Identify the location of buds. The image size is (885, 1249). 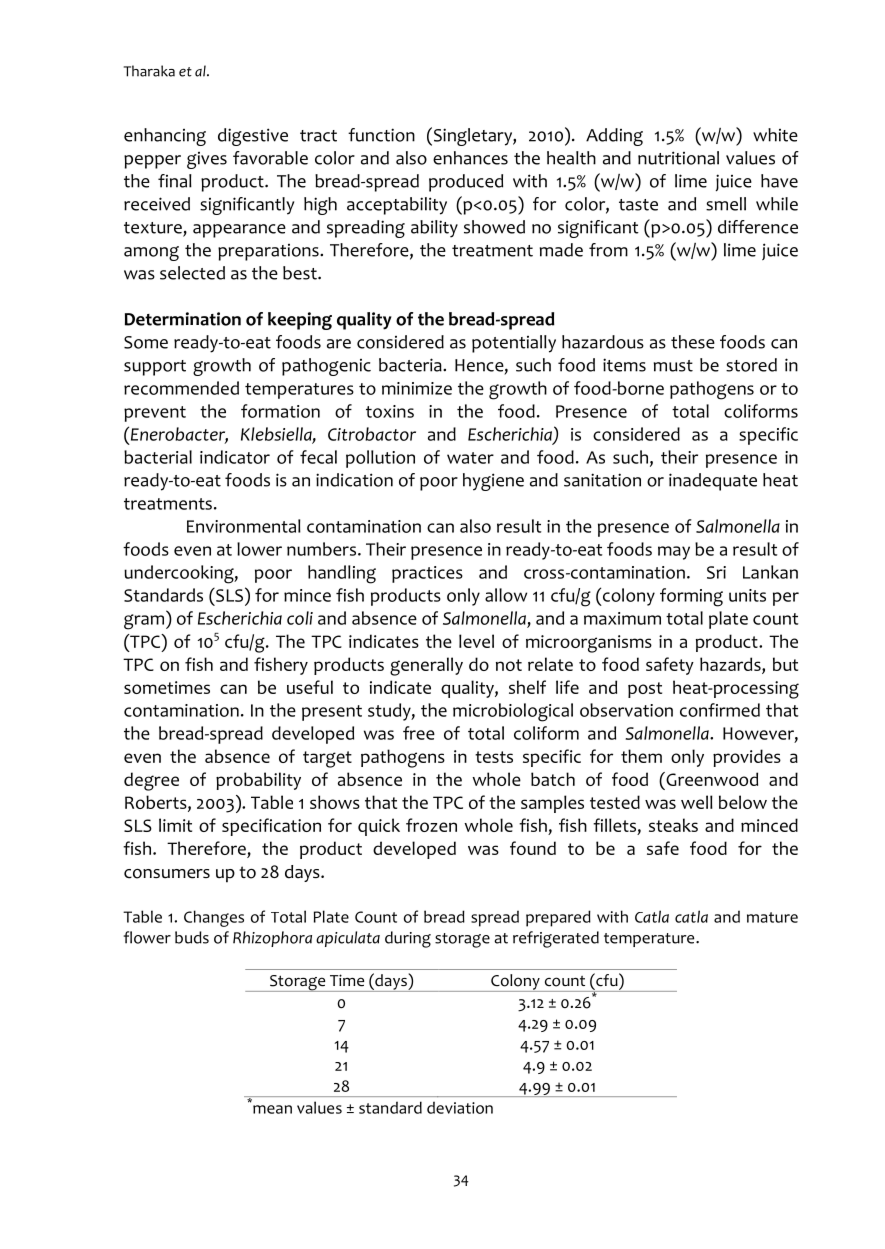
(192, 937).
